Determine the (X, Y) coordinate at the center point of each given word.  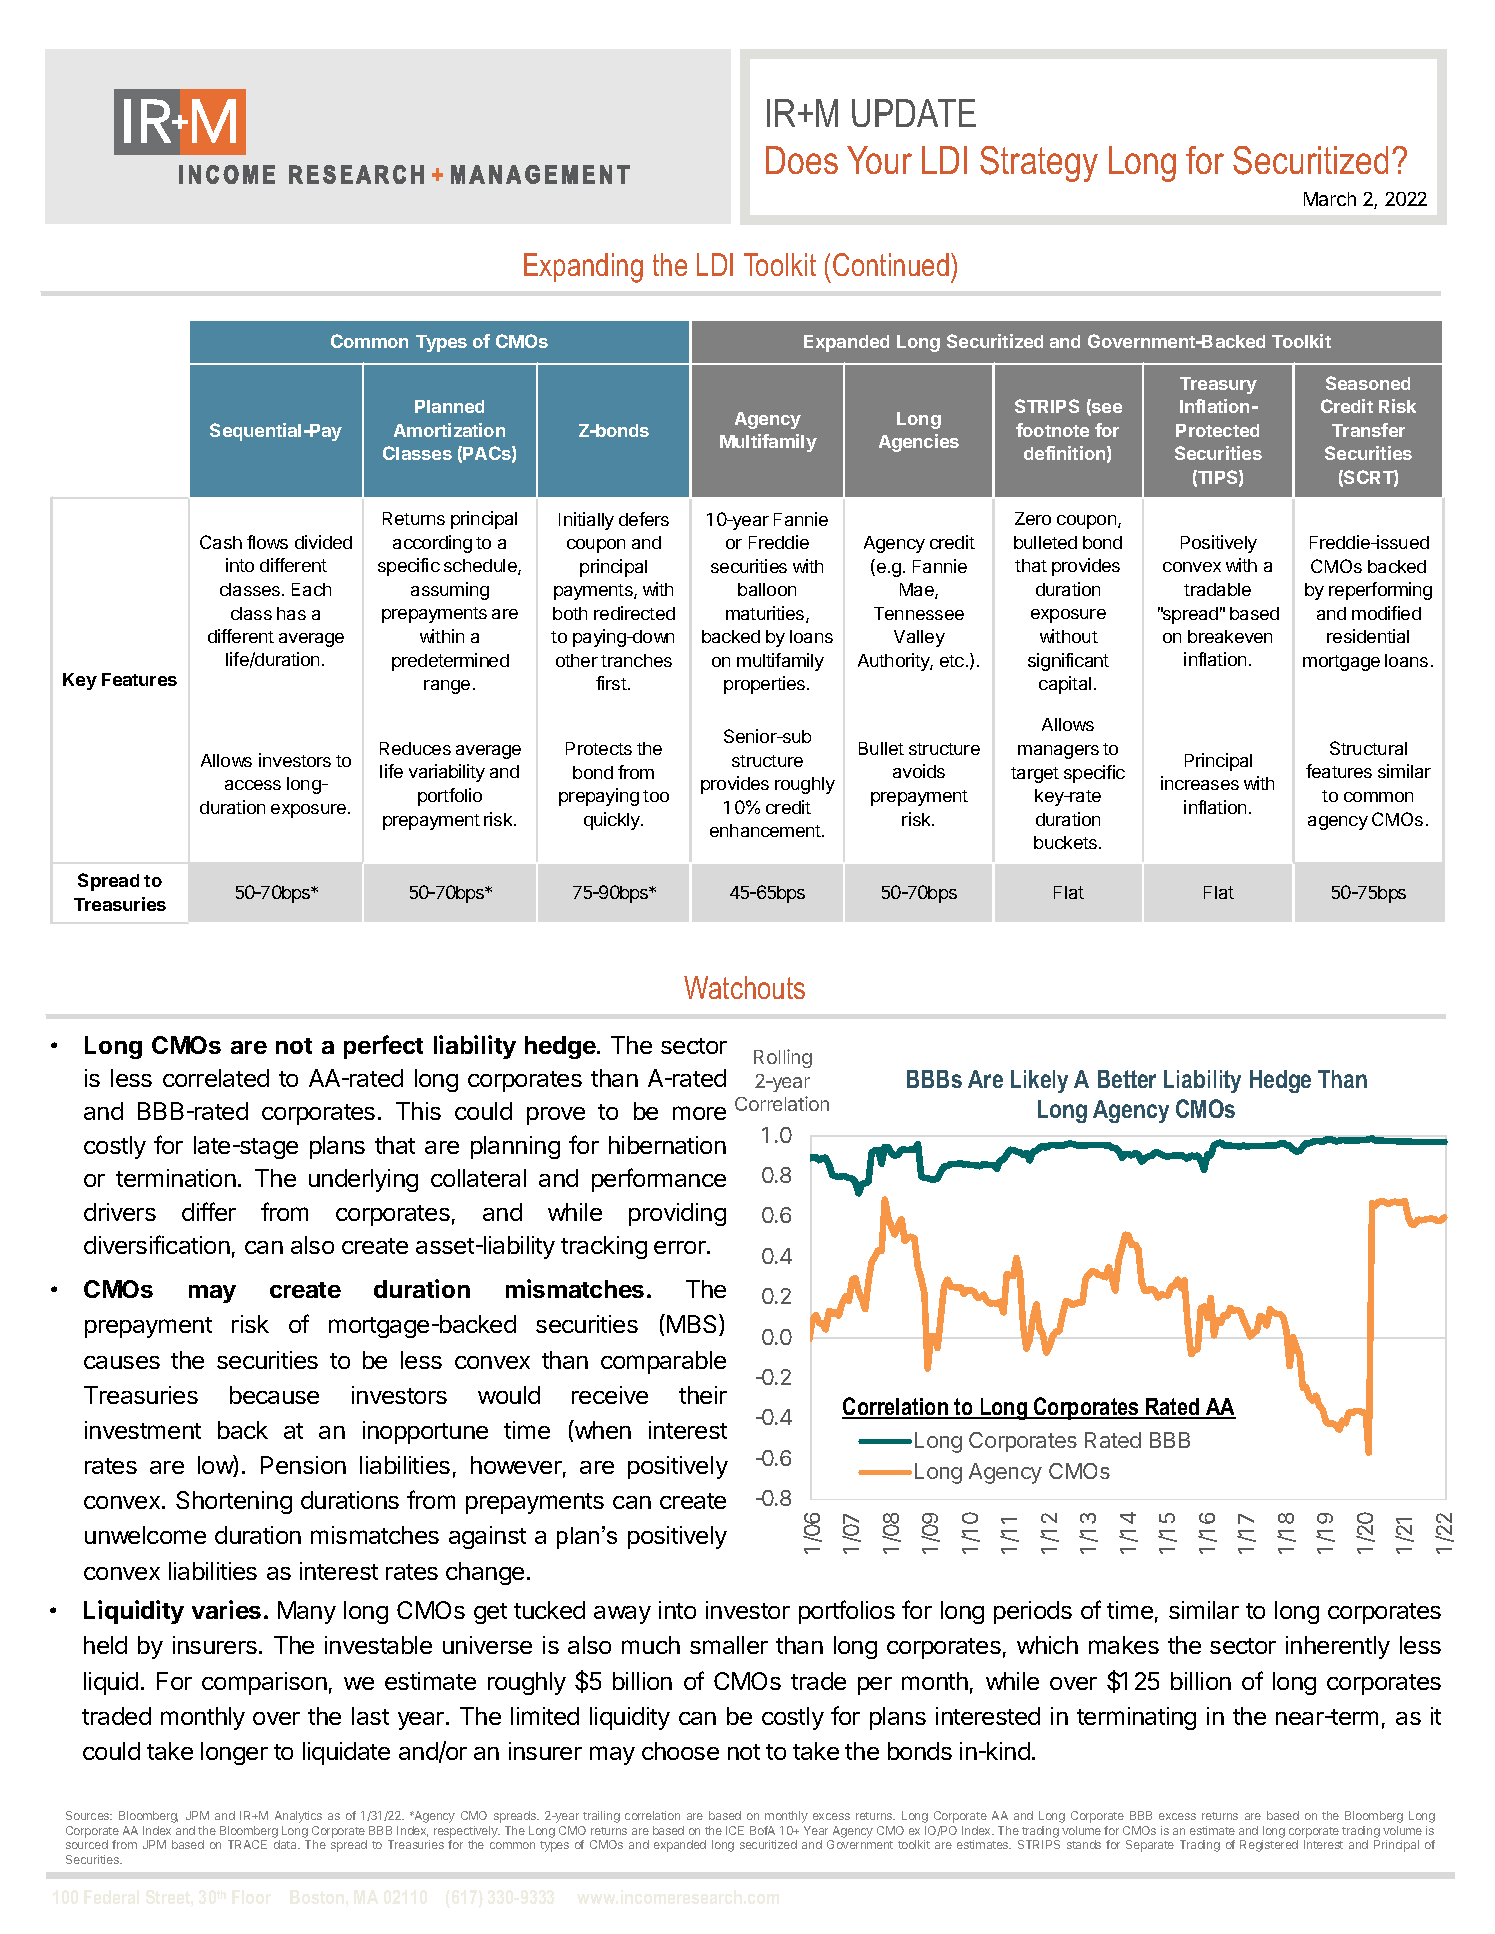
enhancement (765, 830)
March (1330, 199)
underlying (363, 1180)
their (703, 1395)
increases (1200, 783)
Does (802, 160)
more (699, 1113)
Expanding (583, 268)
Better (1127, 1079)
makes (1124, 1645)
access (253, 785)
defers (644, 519)
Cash (221, 542)
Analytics (298, 1817)
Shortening (234, 1502)
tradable (1217, 589)
